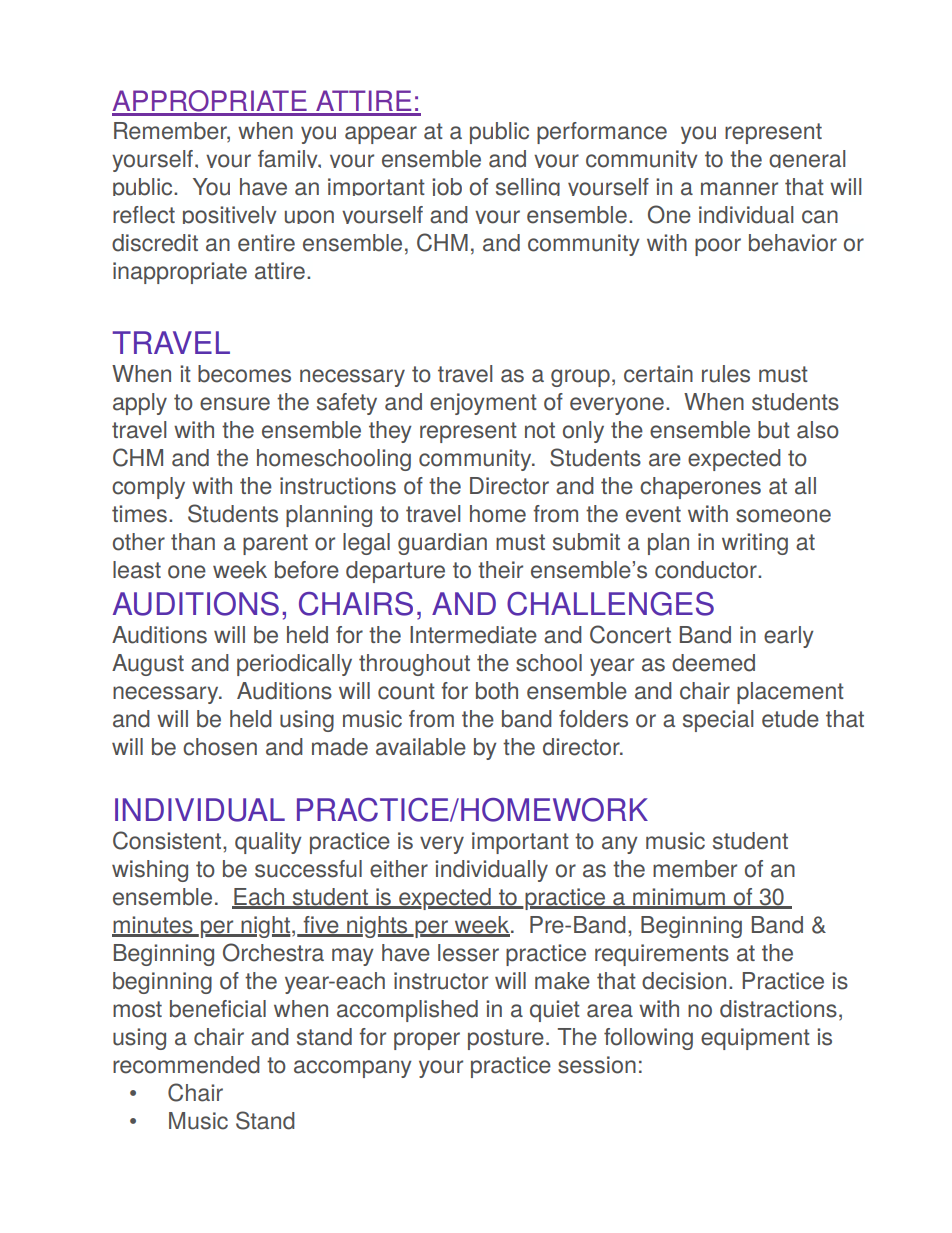  Describe the element at coordinates (193, 542) in the screenshot. I see `than` at that location.
